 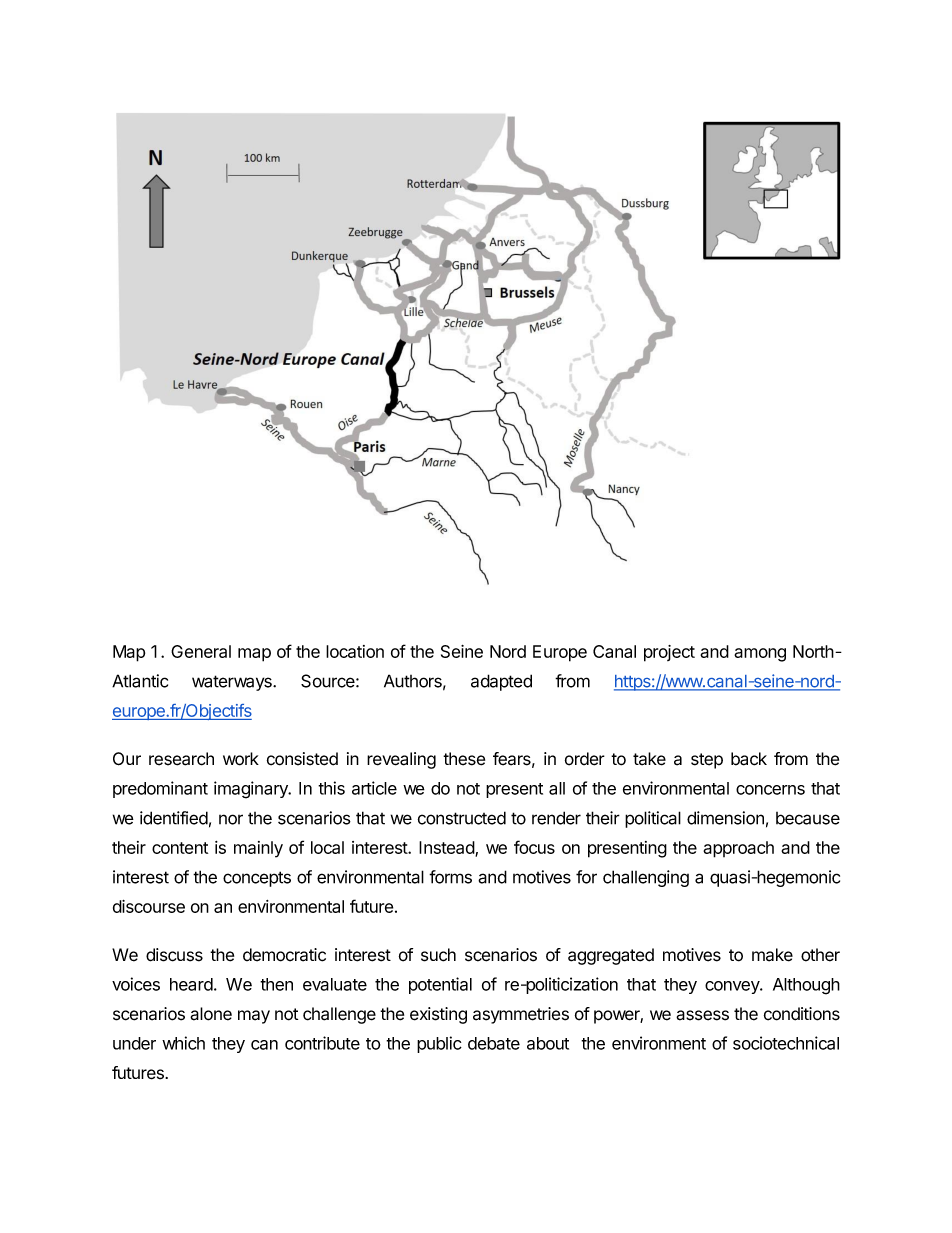 I want to click on content, so click(x=180, y=848).
